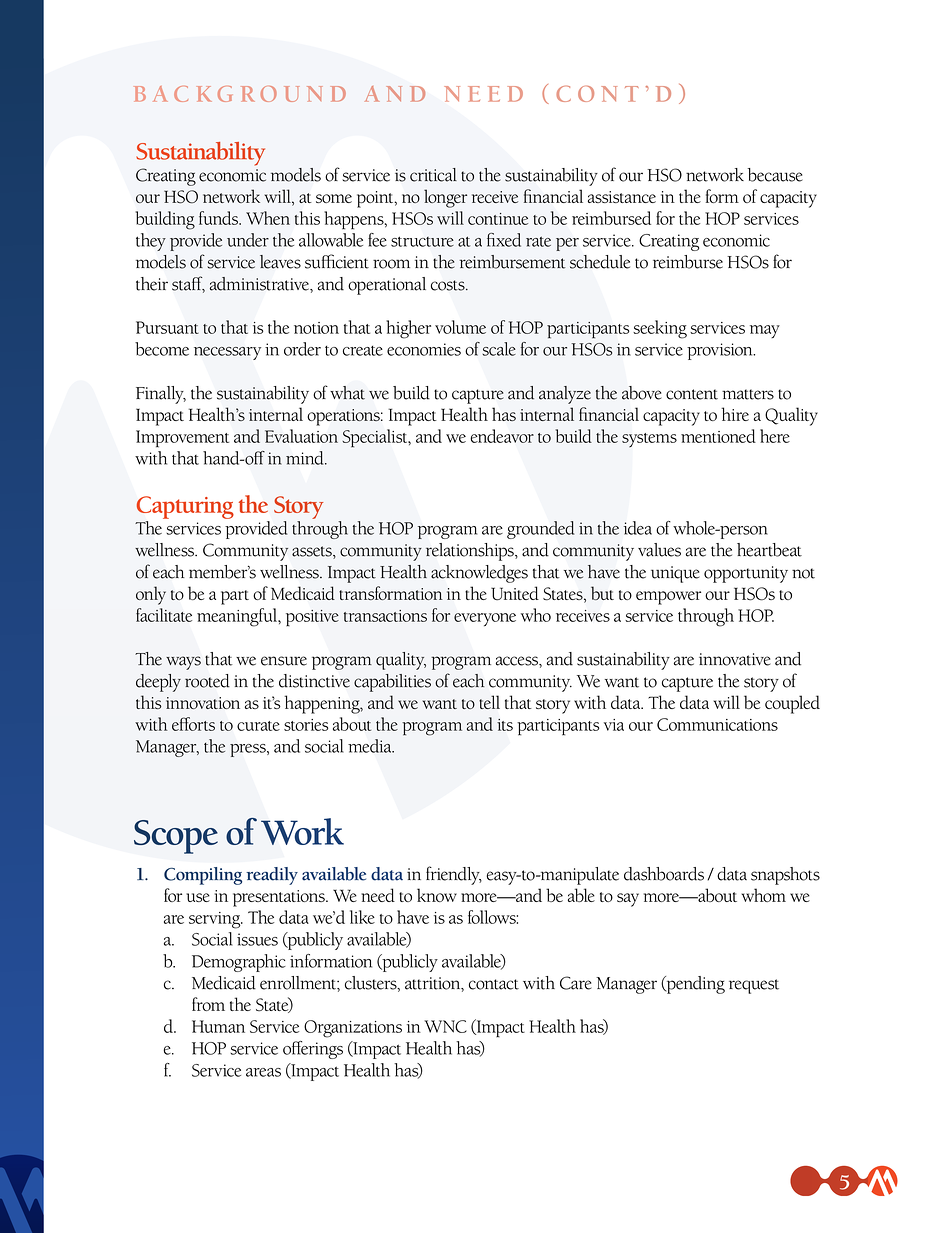 The height and width of the page is (1233, 952). Describe the element at coordinates (240, 94) in the page. I see `BACKGROUND` at that location.
